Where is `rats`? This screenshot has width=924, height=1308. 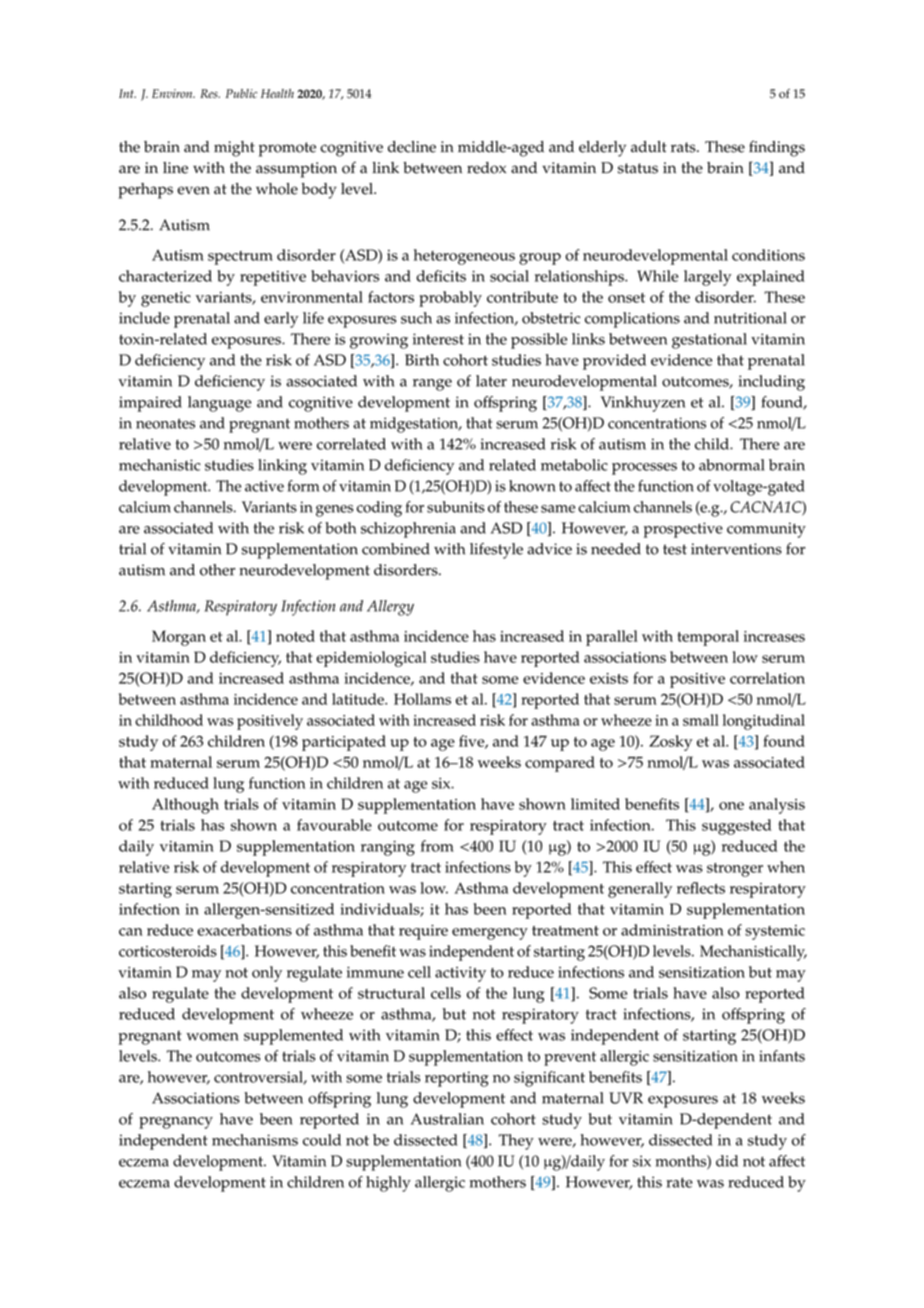
rats is located at coordinates (684, 147).
